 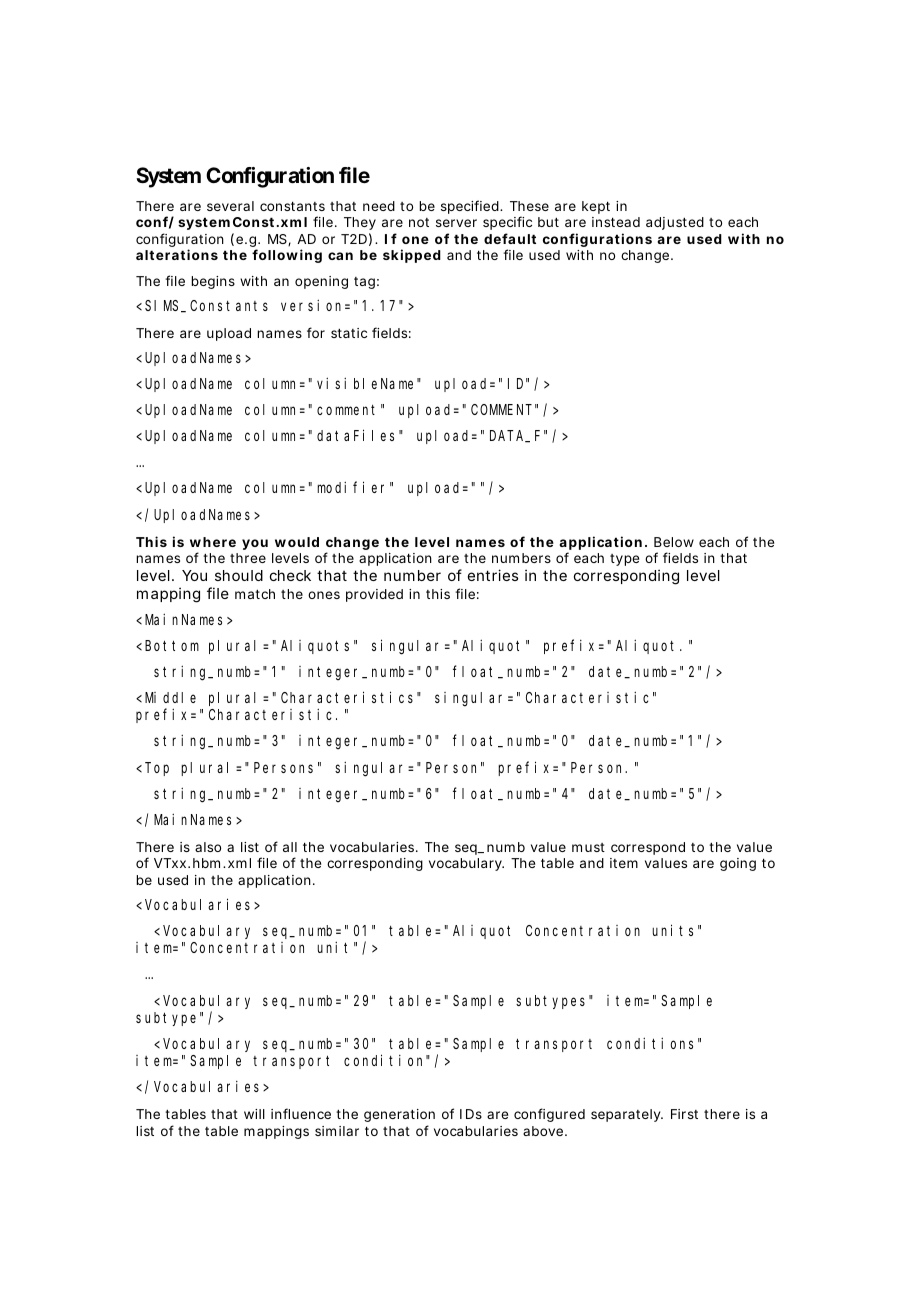 What do you see at coordinates (493, 575) in the screenshot?
I see `entries` at bounding box center [493, 575].
